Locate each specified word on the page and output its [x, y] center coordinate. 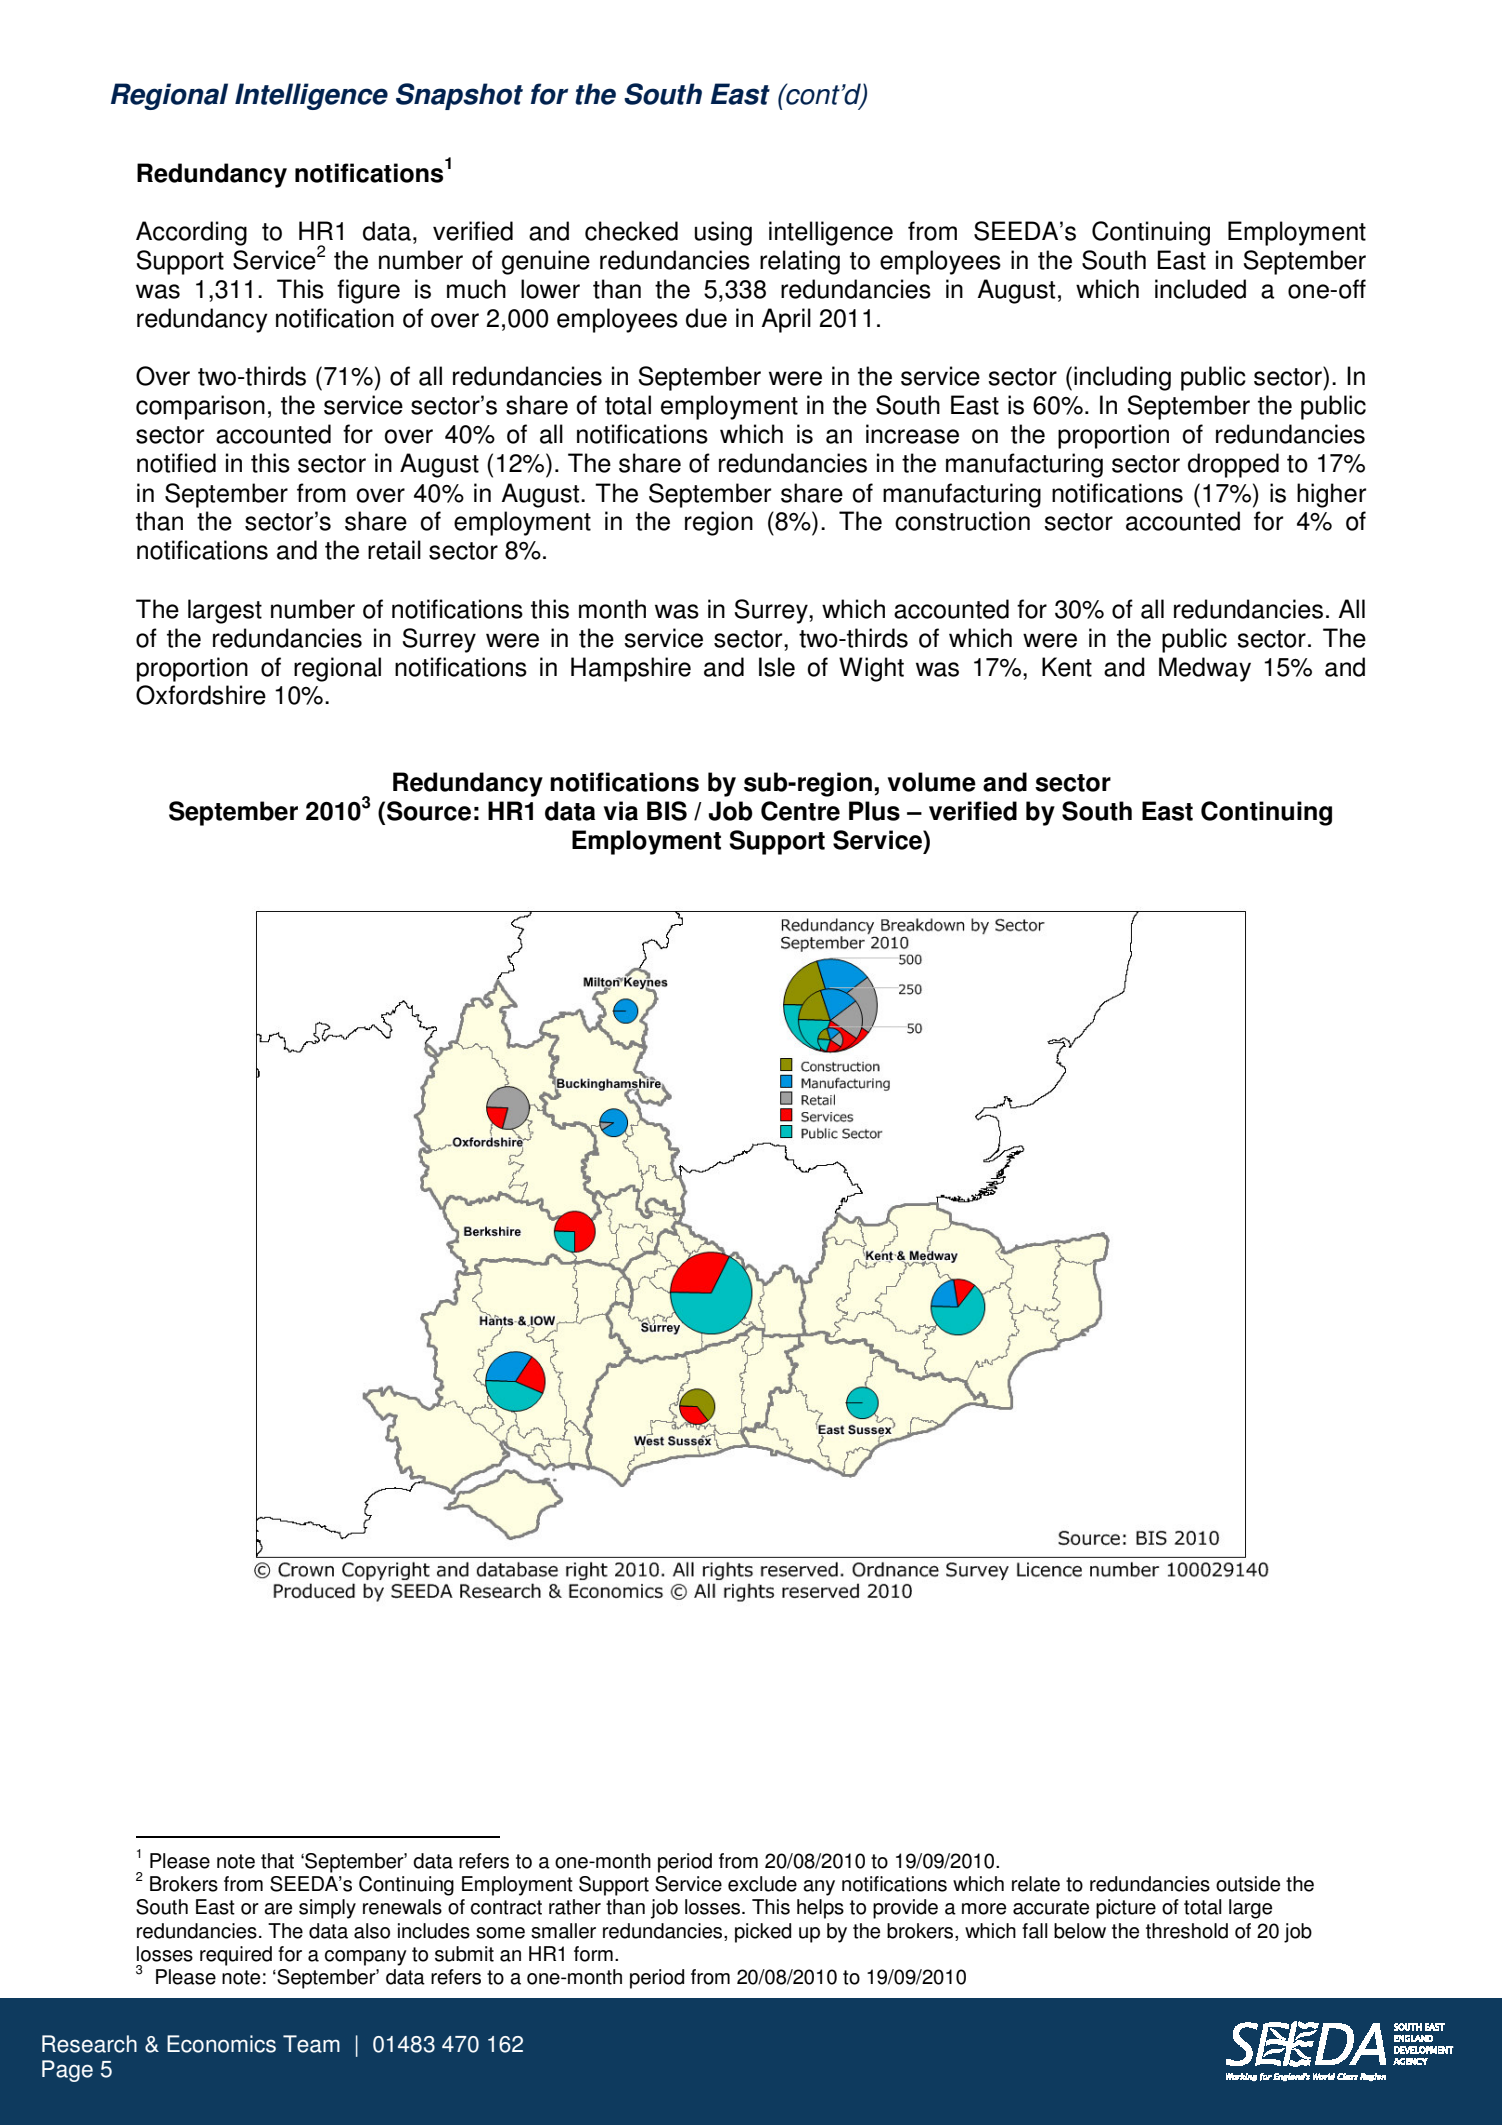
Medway [1205, 669]
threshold [1187, 1931]
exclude [762, 1884]
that [277, 1861]
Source [429, 811]
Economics [221, 2044]
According [191, 233]
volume [932, 782]
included [1200, 289]
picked [763, 1933]
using [723, 233]
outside [1248, 1884]
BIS [667, 811]
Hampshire [631, 669]
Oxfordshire [201, 695]
